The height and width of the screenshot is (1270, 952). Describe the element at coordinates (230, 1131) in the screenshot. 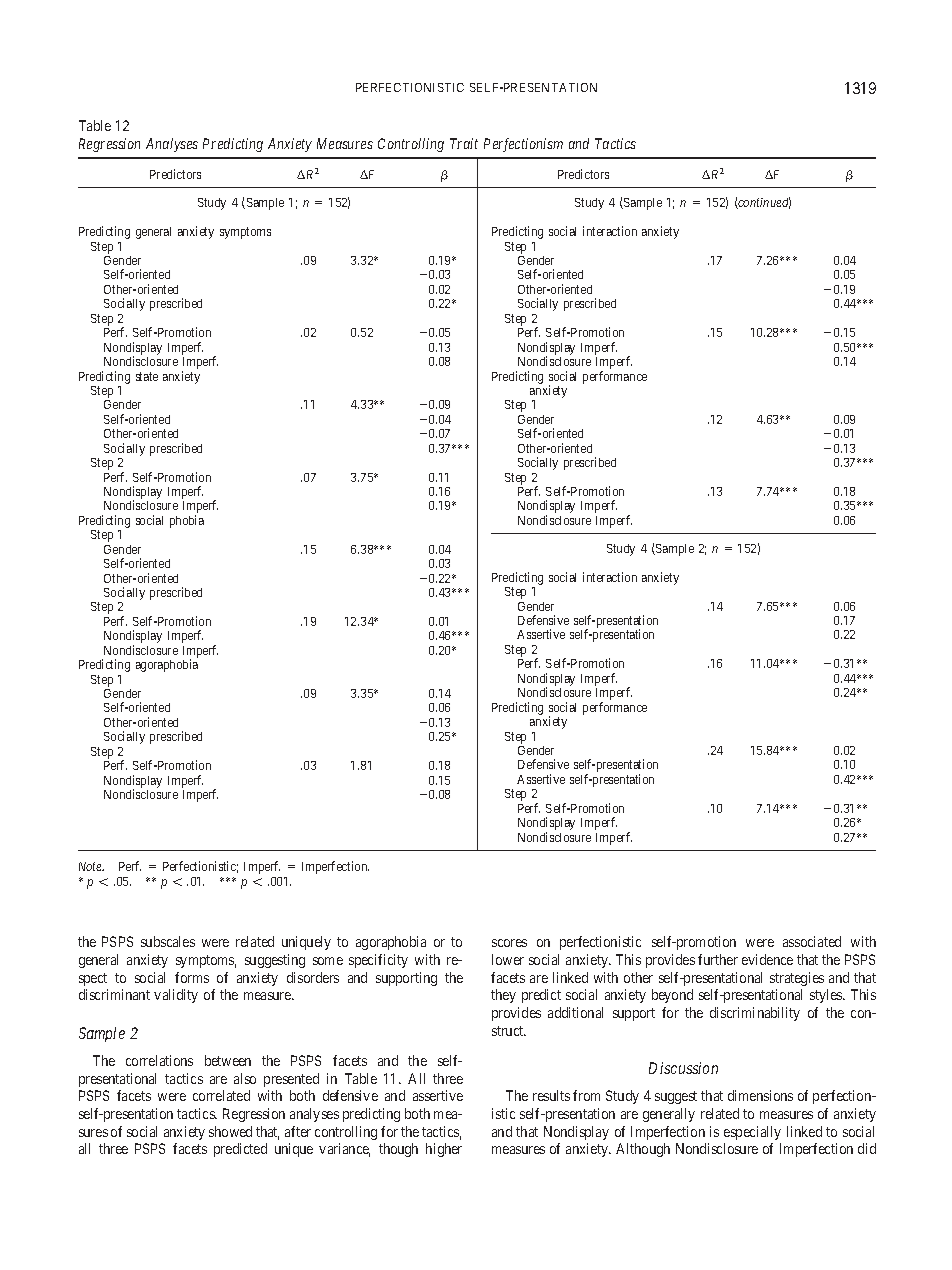

I see `showed` at that location.
